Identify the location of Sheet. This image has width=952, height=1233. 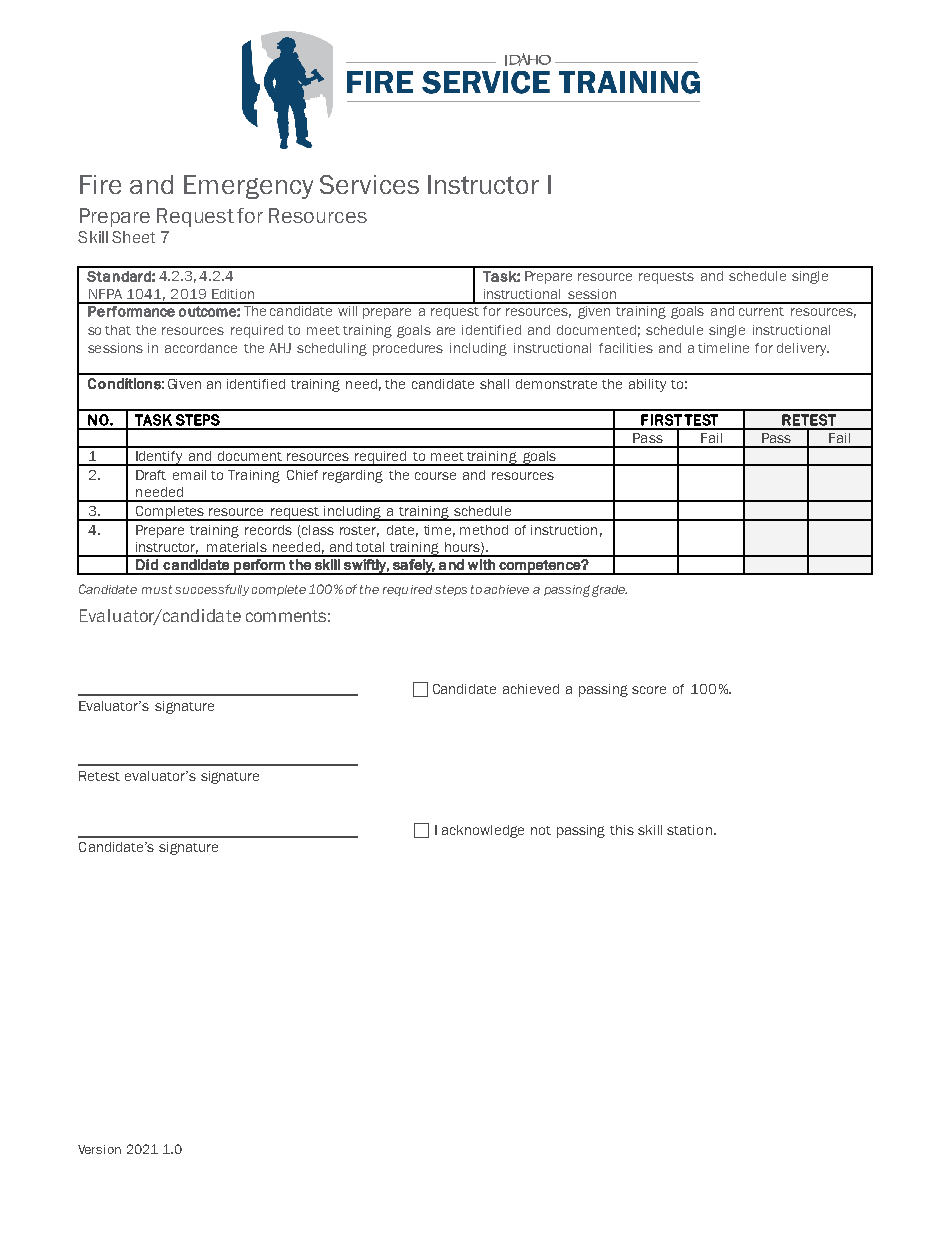
(133, 237).
